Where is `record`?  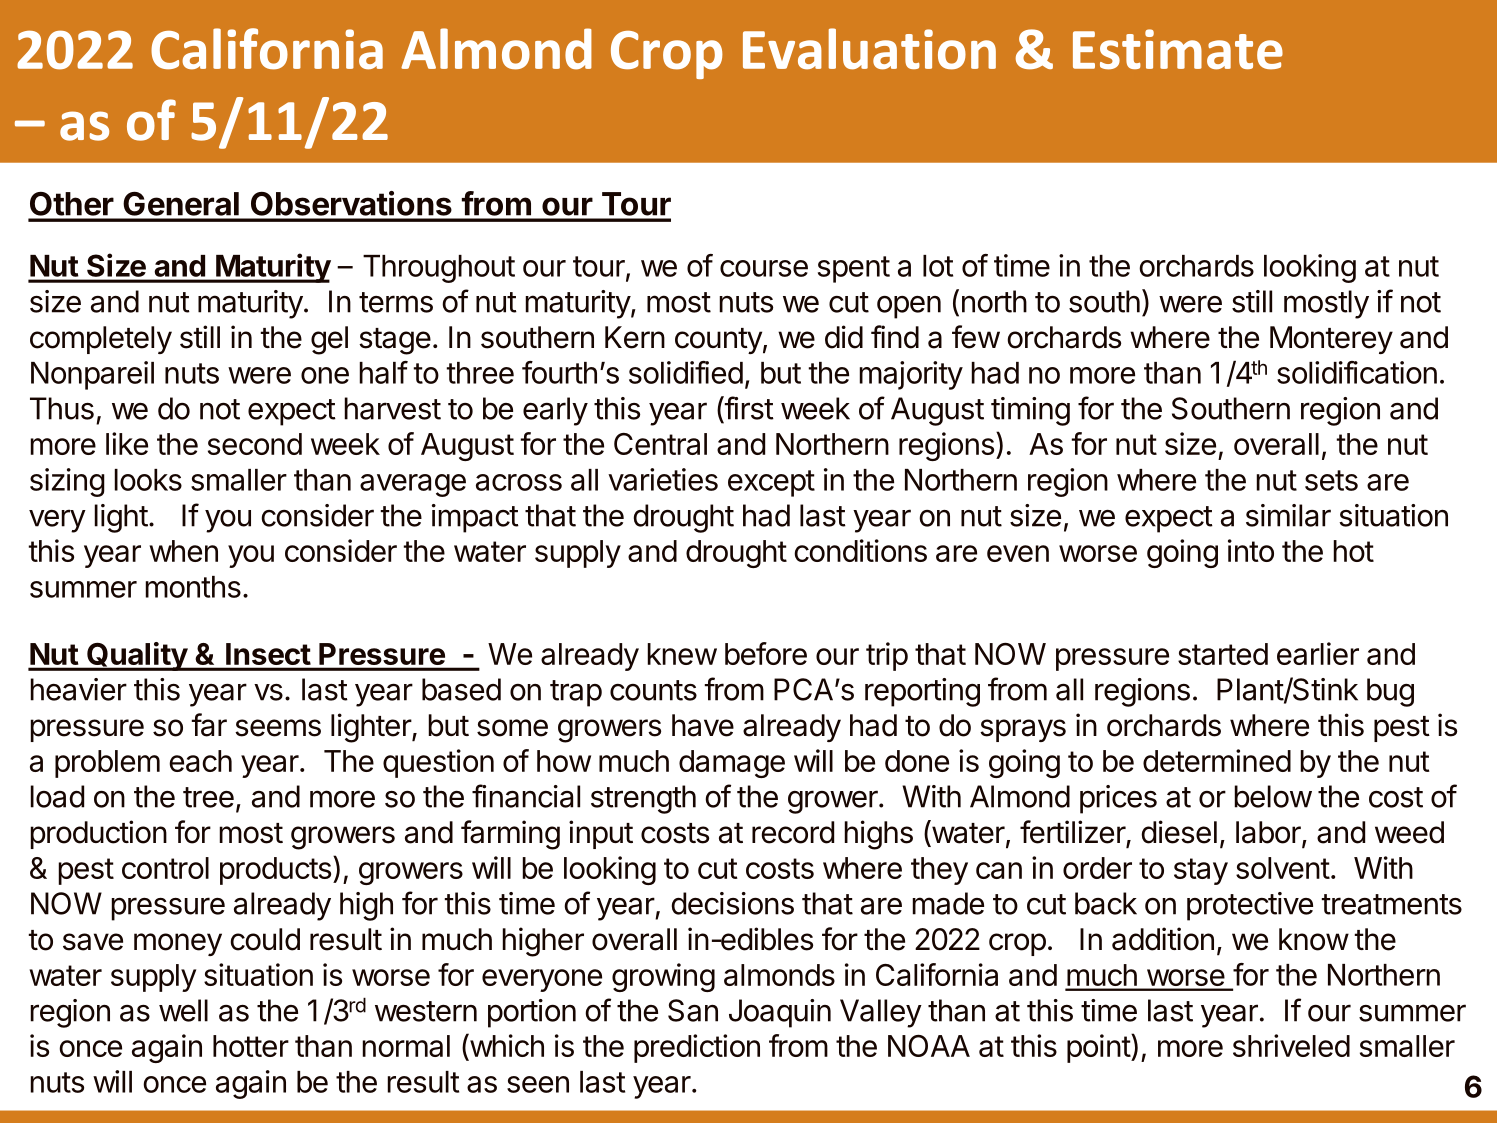 record is located at coordinates (793, 832).
